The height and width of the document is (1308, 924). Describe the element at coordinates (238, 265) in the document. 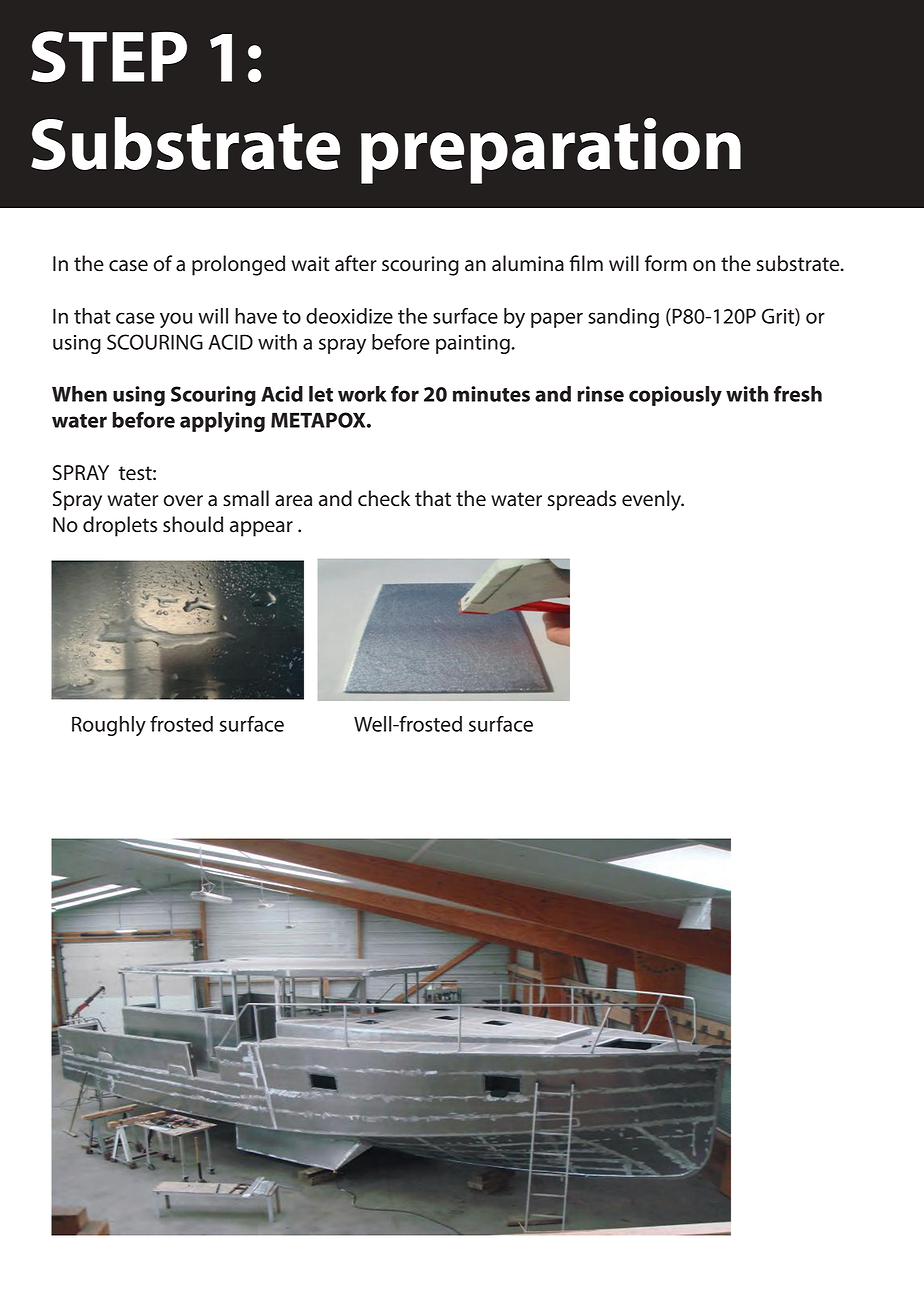

I see `prolonged` at that location.
